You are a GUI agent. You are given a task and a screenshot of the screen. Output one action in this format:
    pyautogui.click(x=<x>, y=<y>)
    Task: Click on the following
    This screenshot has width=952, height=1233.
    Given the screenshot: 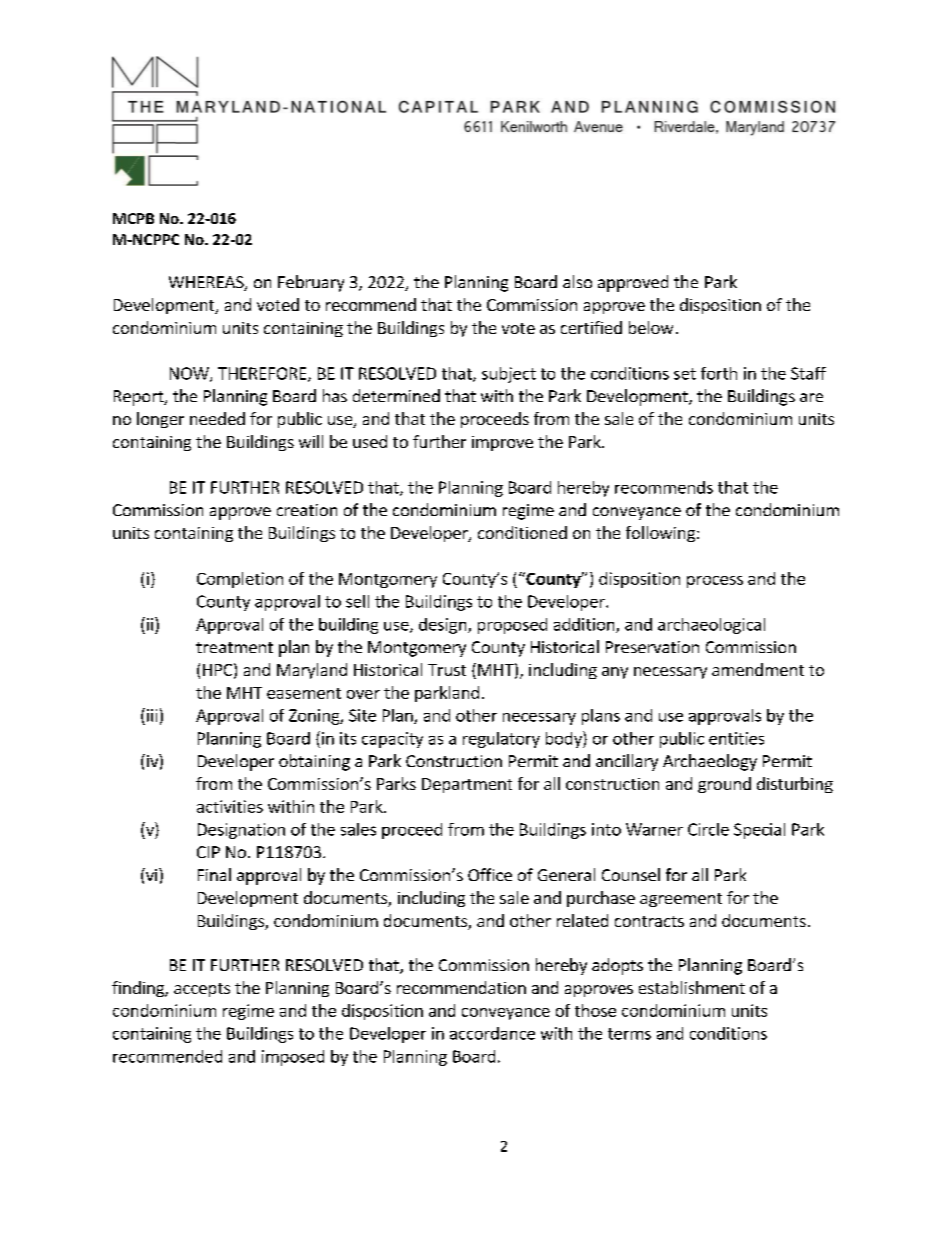 What is the action you would take?
    pyautogui.click(x=660, y=534)
